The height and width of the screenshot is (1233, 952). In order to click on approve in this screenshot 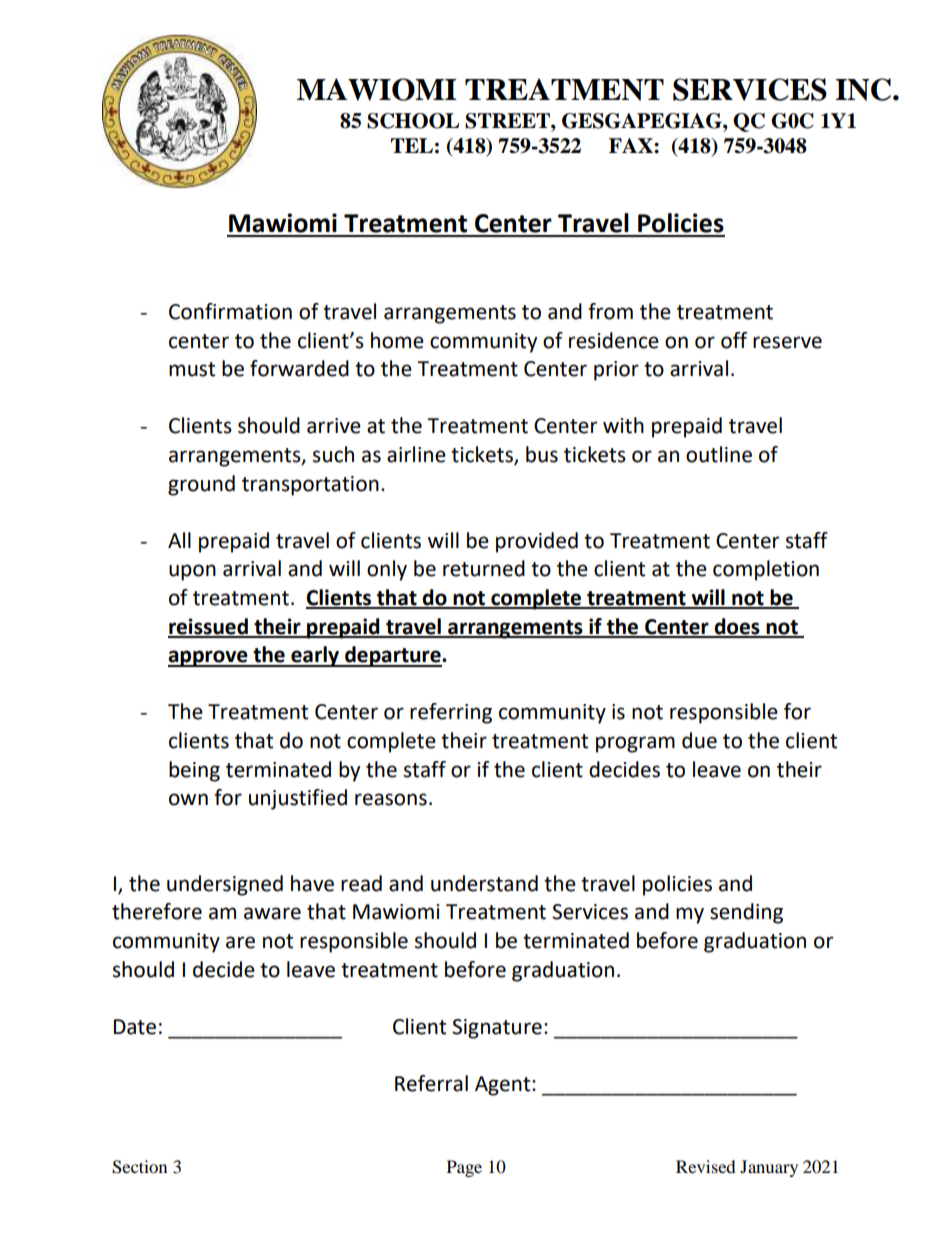, I will do `click(209, 658)`.
